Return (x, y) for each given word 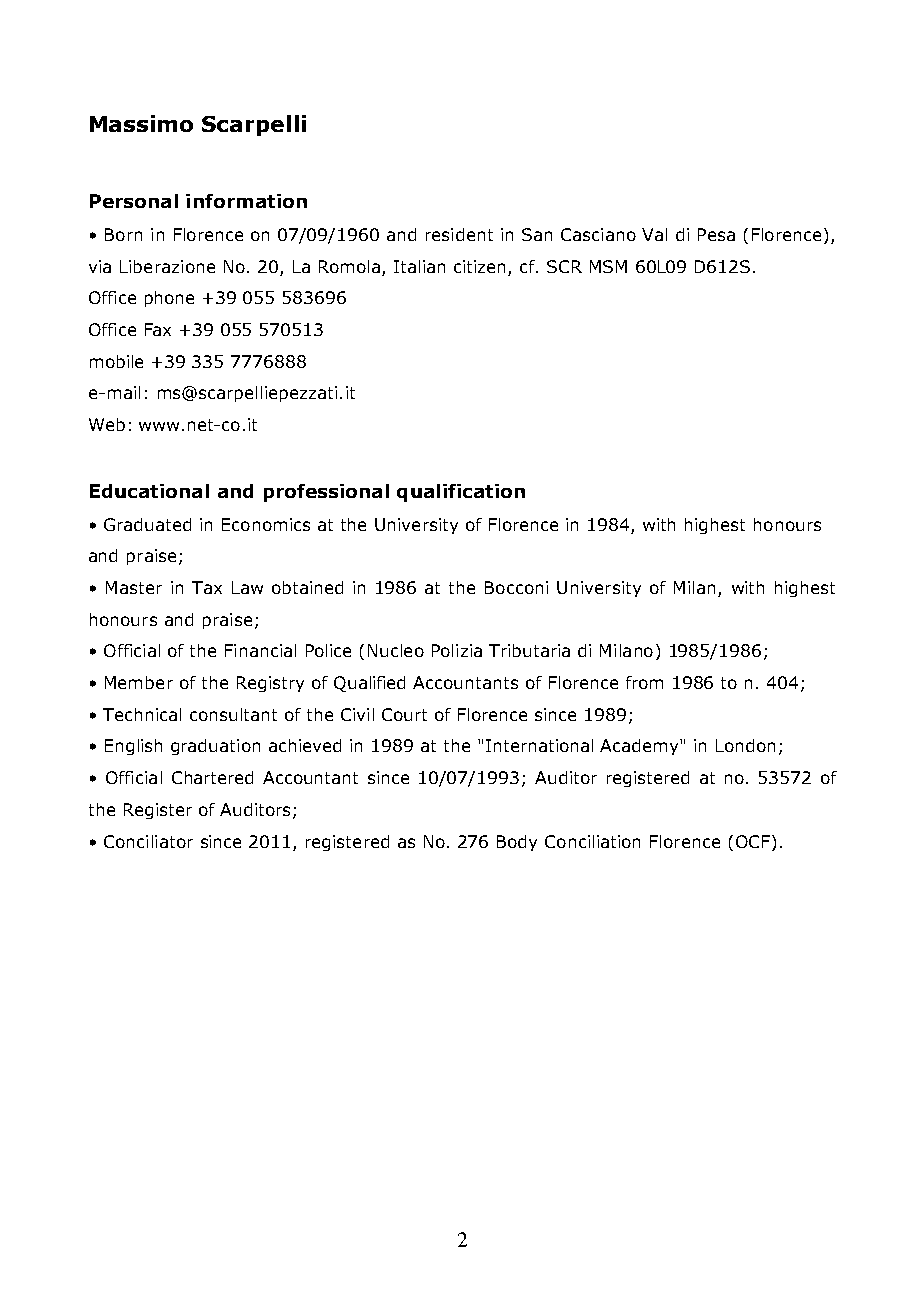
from (644, 682)
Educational (149, 491)
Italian (419, 266)
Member (139, 682)
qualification (461, 493)
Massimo (141, 123)
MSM (608, 266)
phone (169, 299)
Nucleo (396, 650)
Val (654, 234)
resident (459, 234)
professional (326, 493)
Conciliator (148, 841)
